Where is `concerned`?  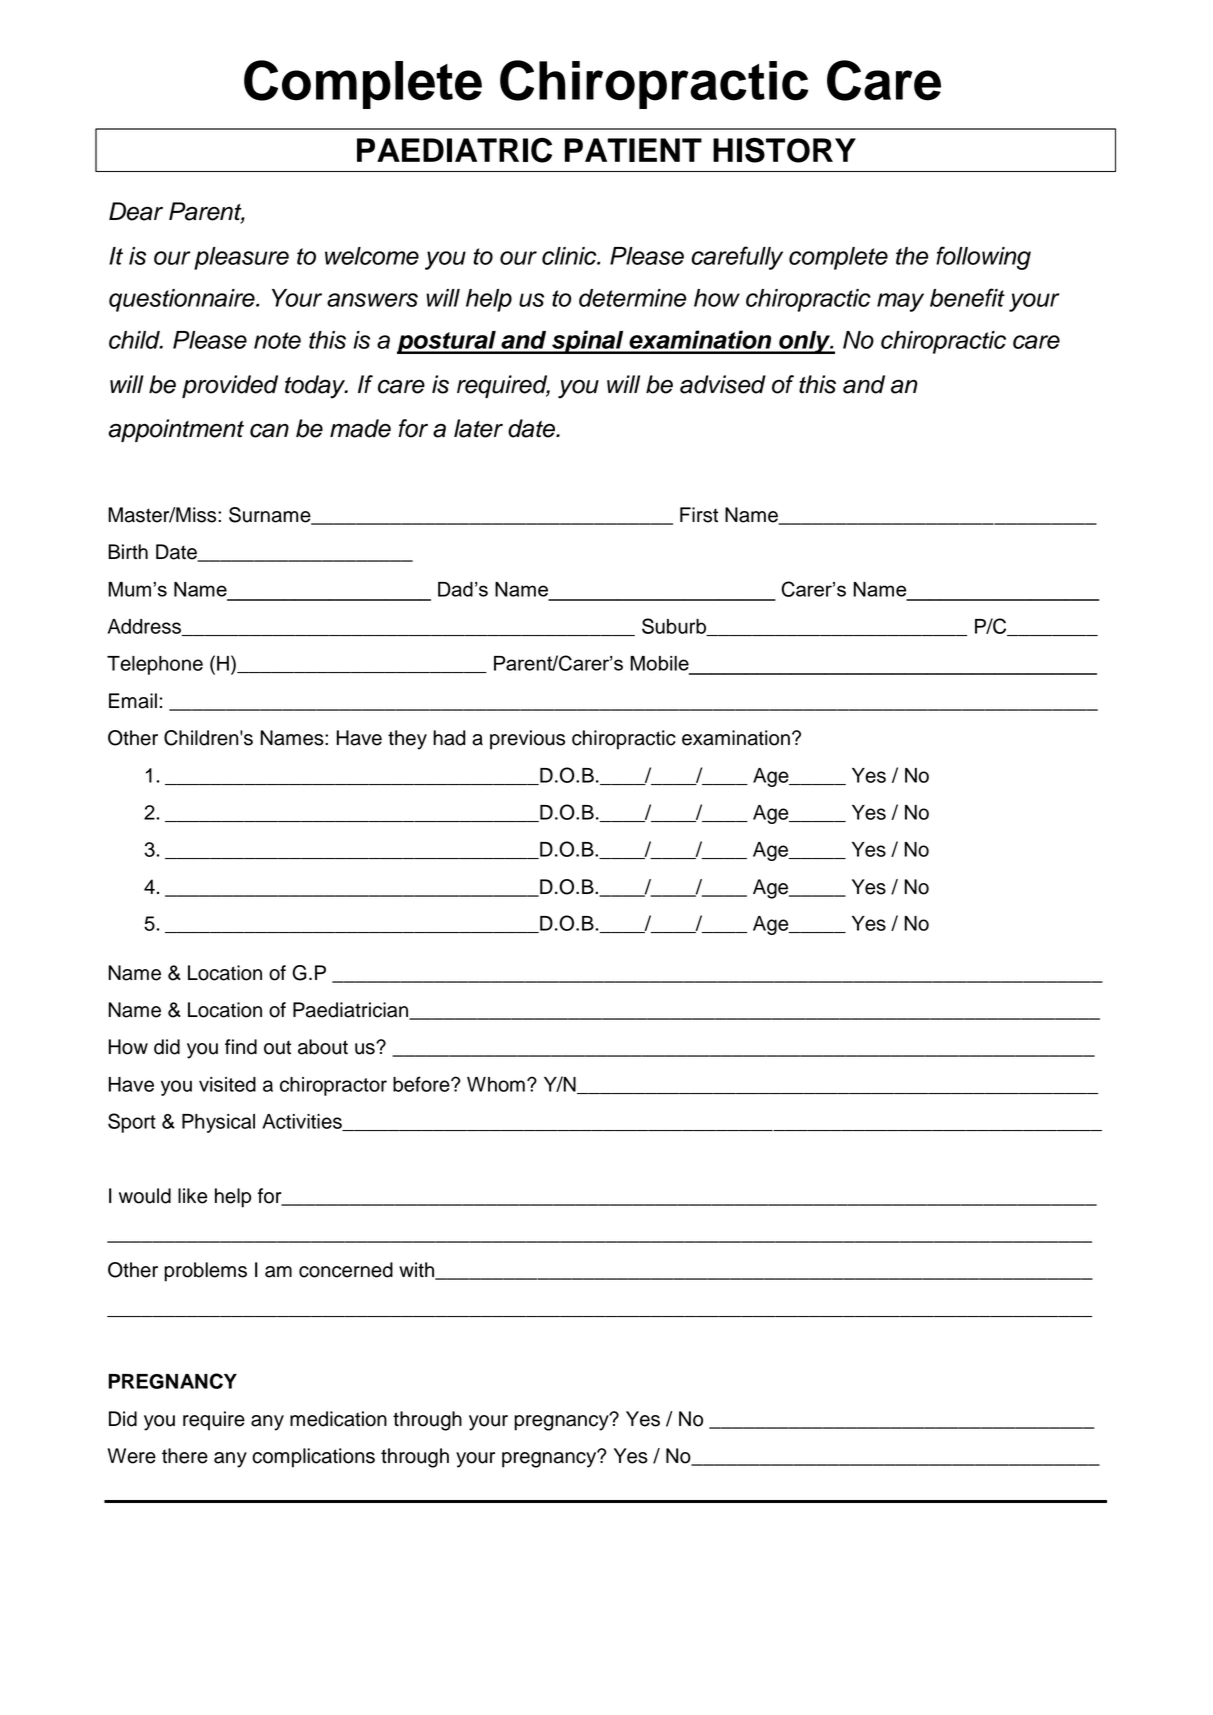
concerned is located at coordinates (346, 1270).
